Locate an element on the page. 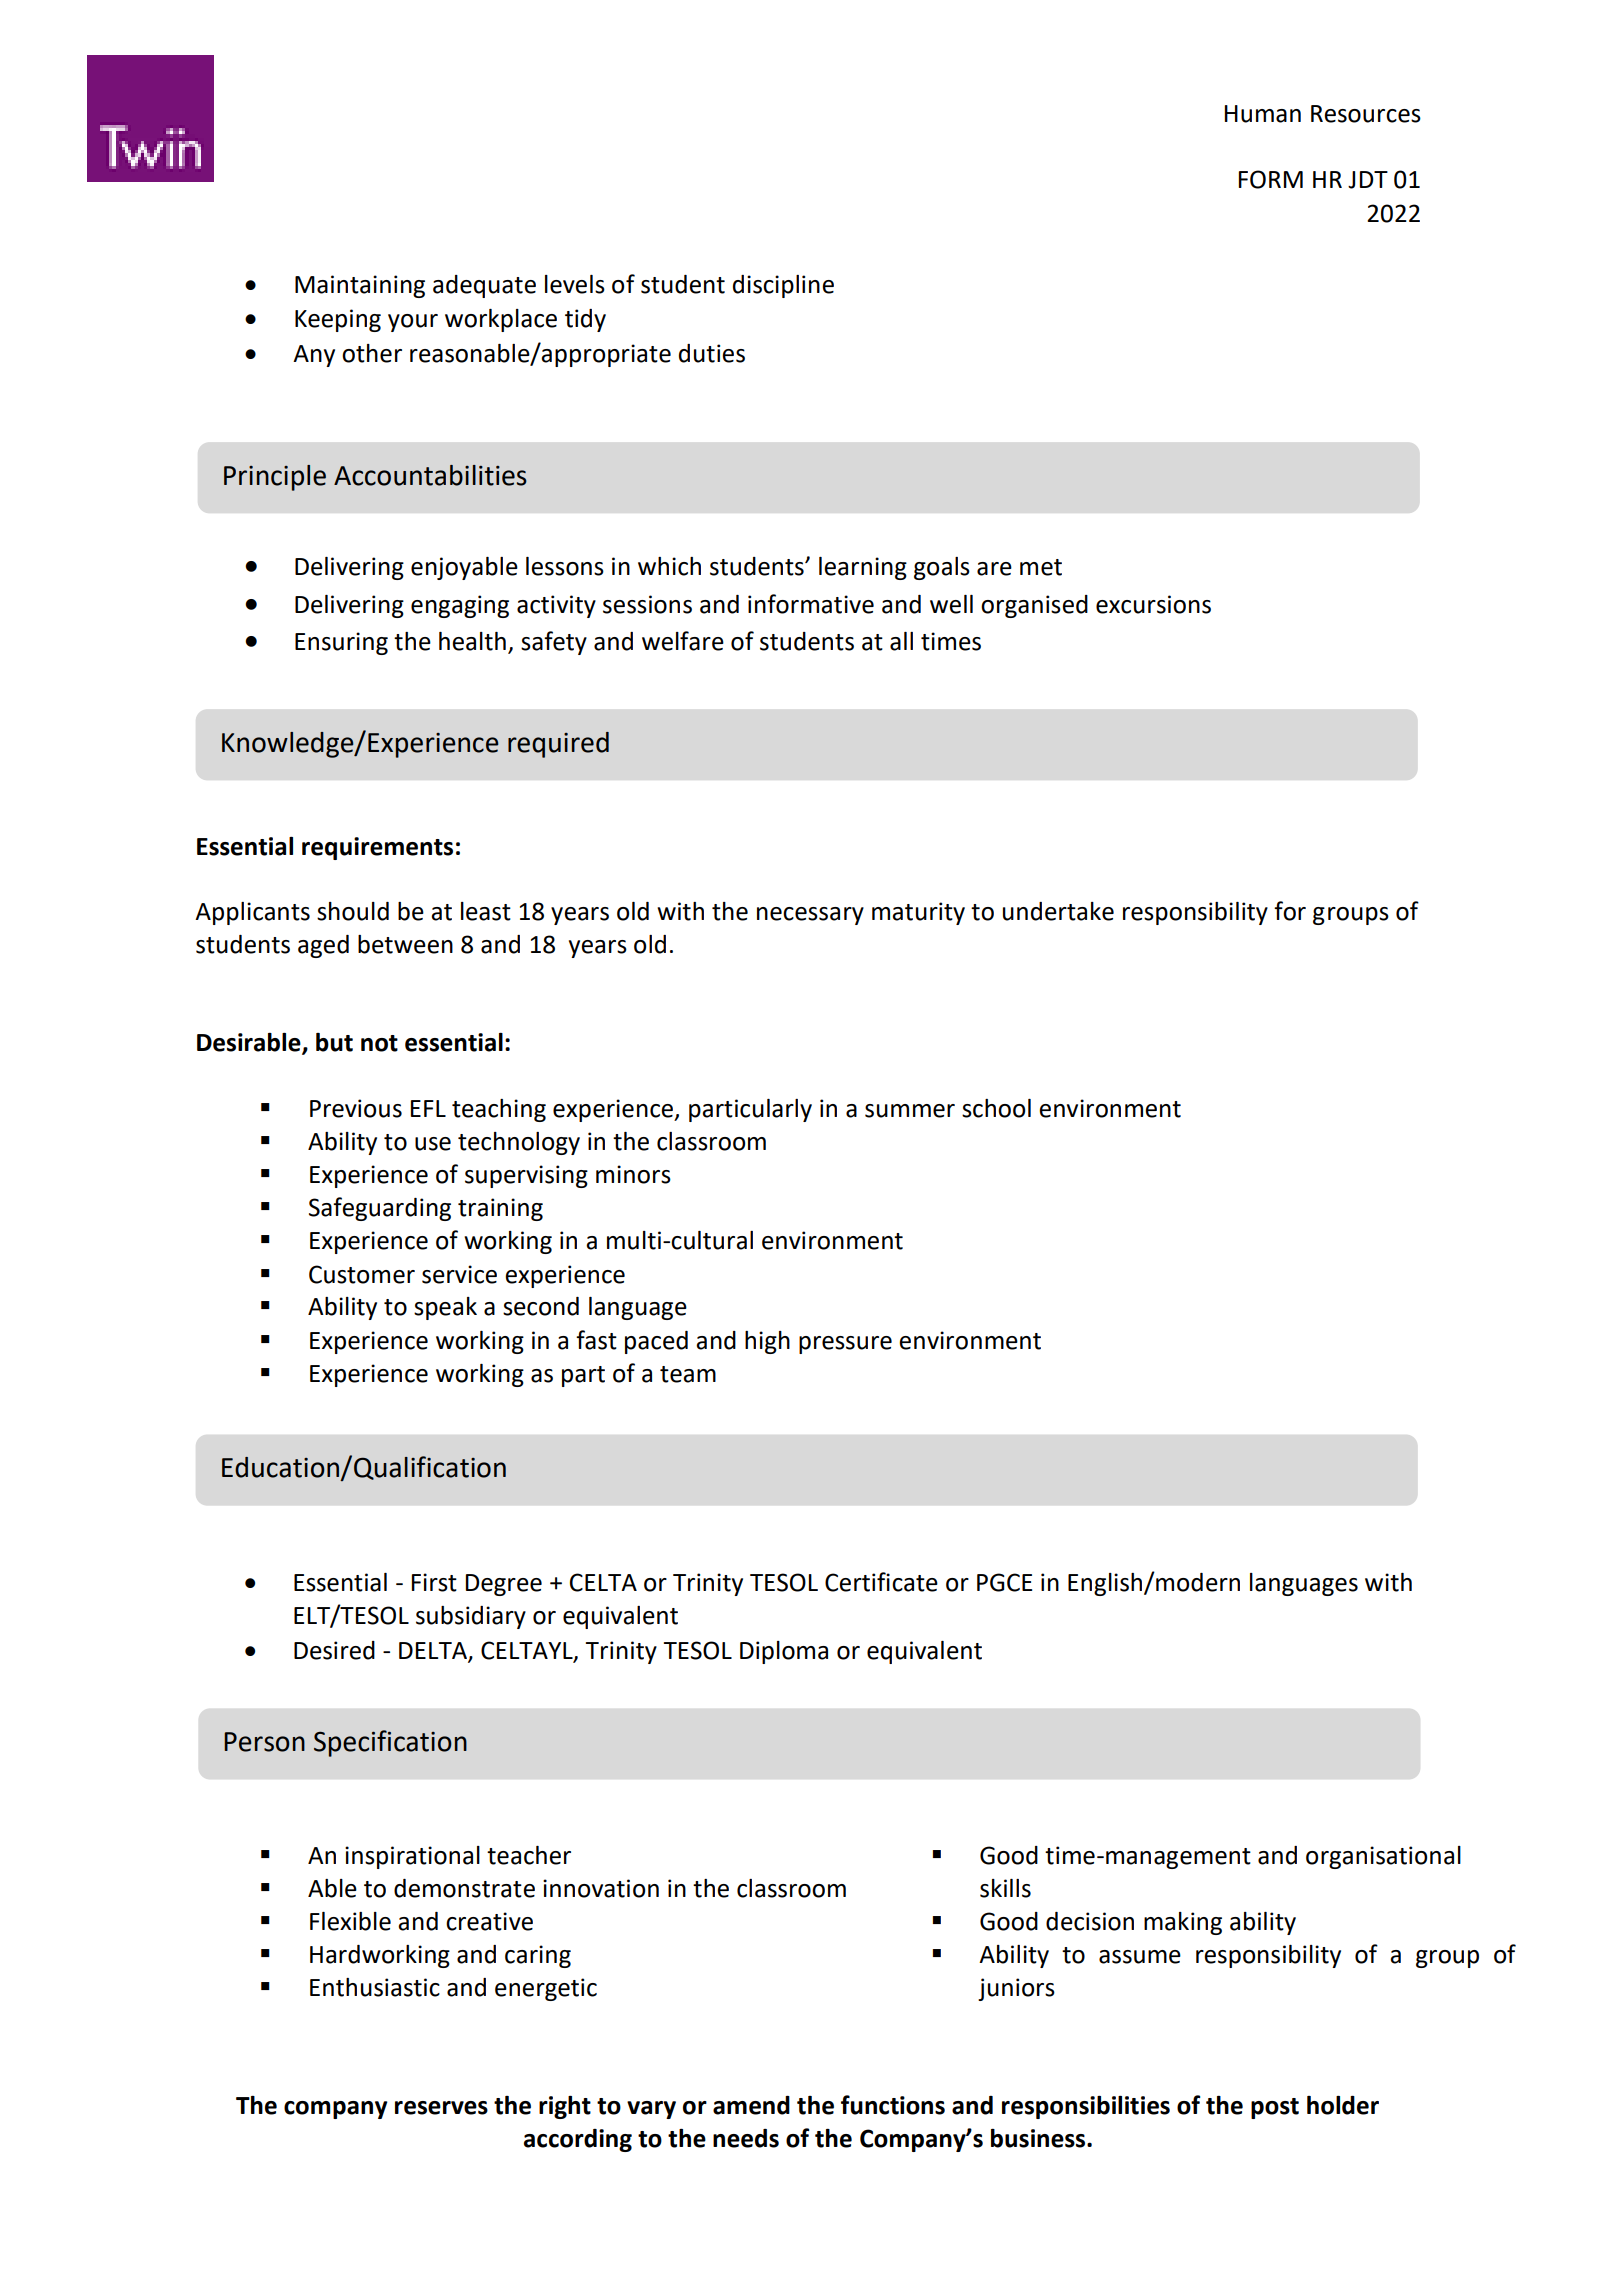 This document has height=2287, width=1617. all is located at coordinates (901, 641).
